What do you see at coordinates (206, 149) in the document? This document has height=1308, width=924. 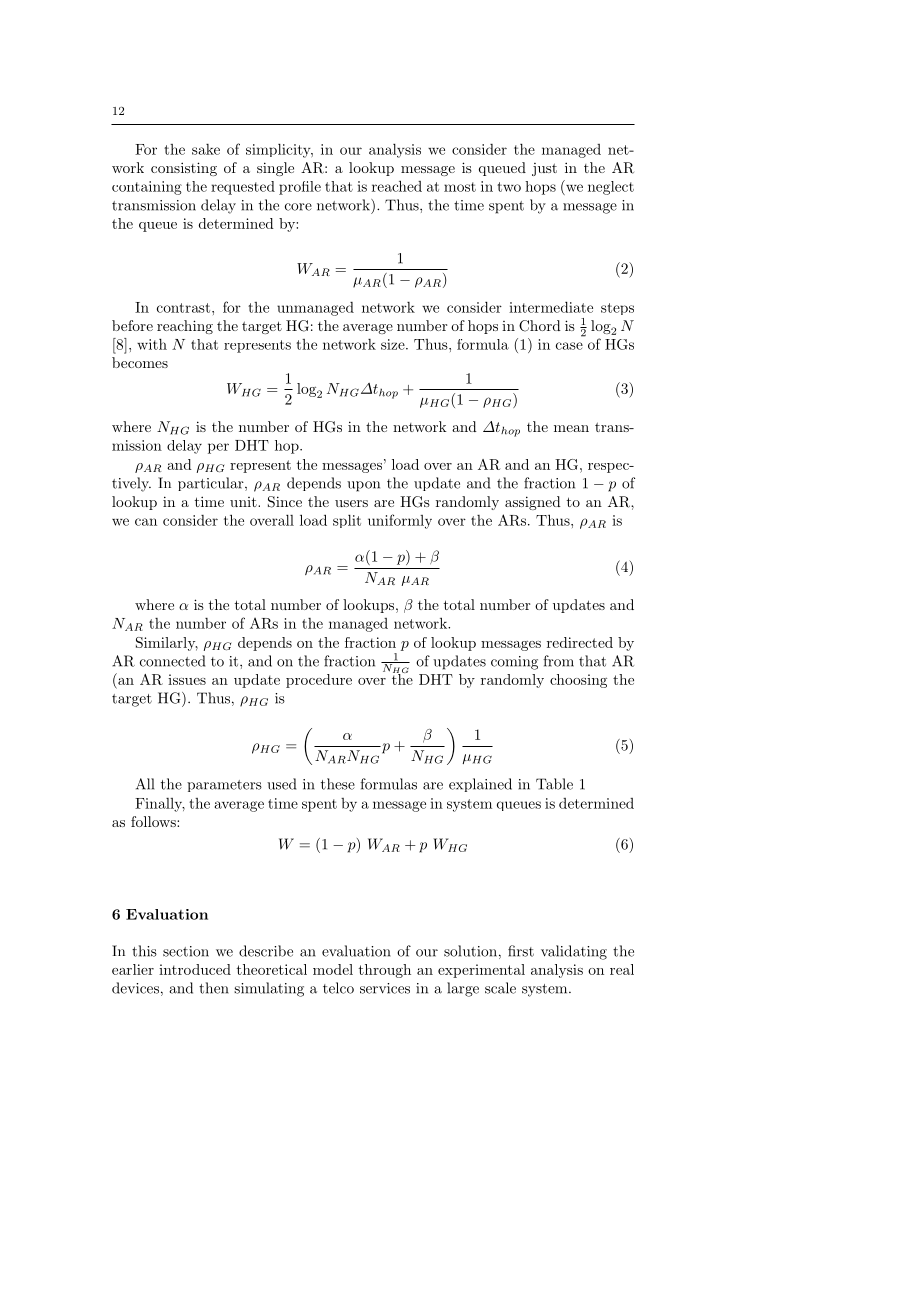 I see `sake` at bounding box center [206, 149].
